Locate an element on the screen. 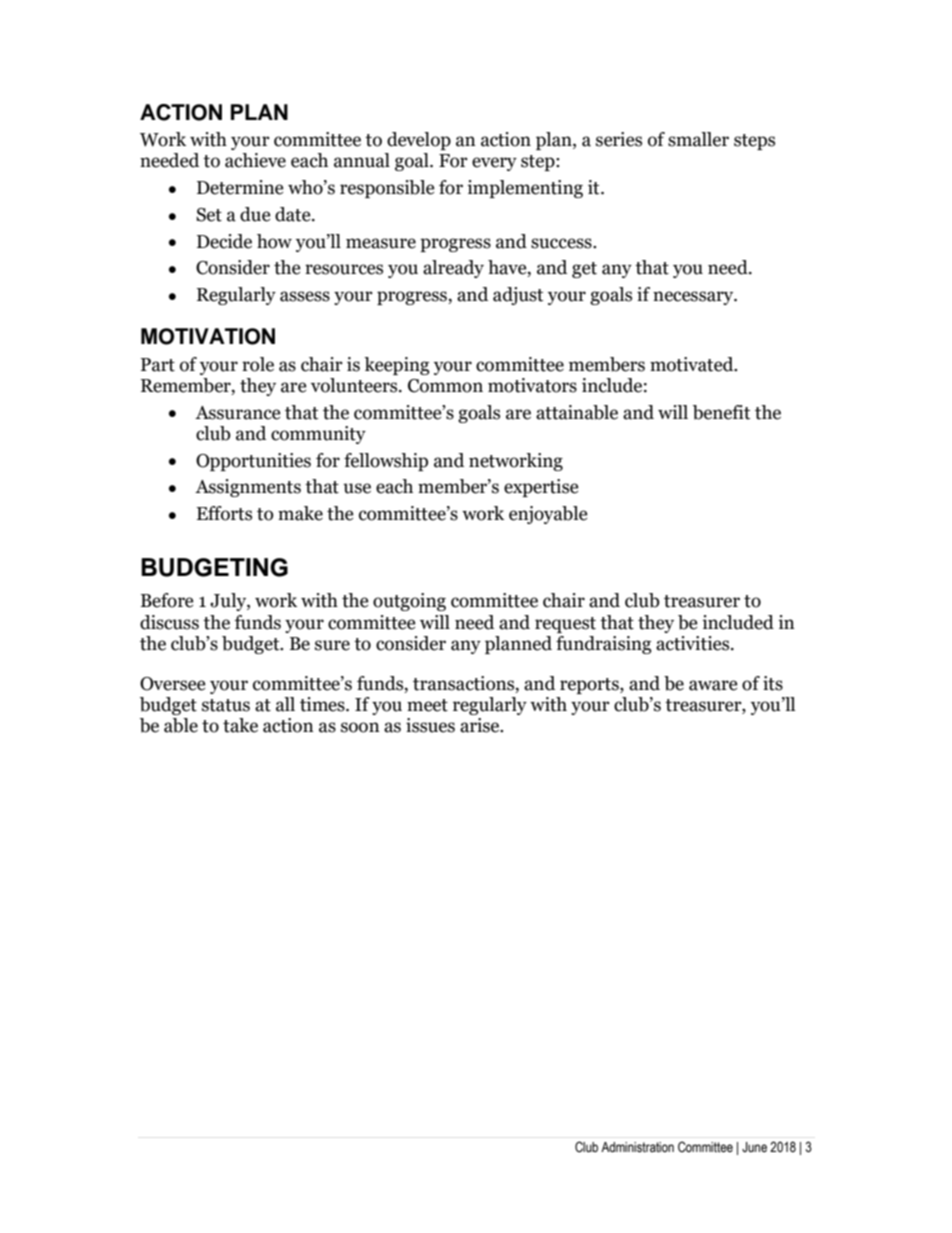  every is located at coordinates (494, 164).
